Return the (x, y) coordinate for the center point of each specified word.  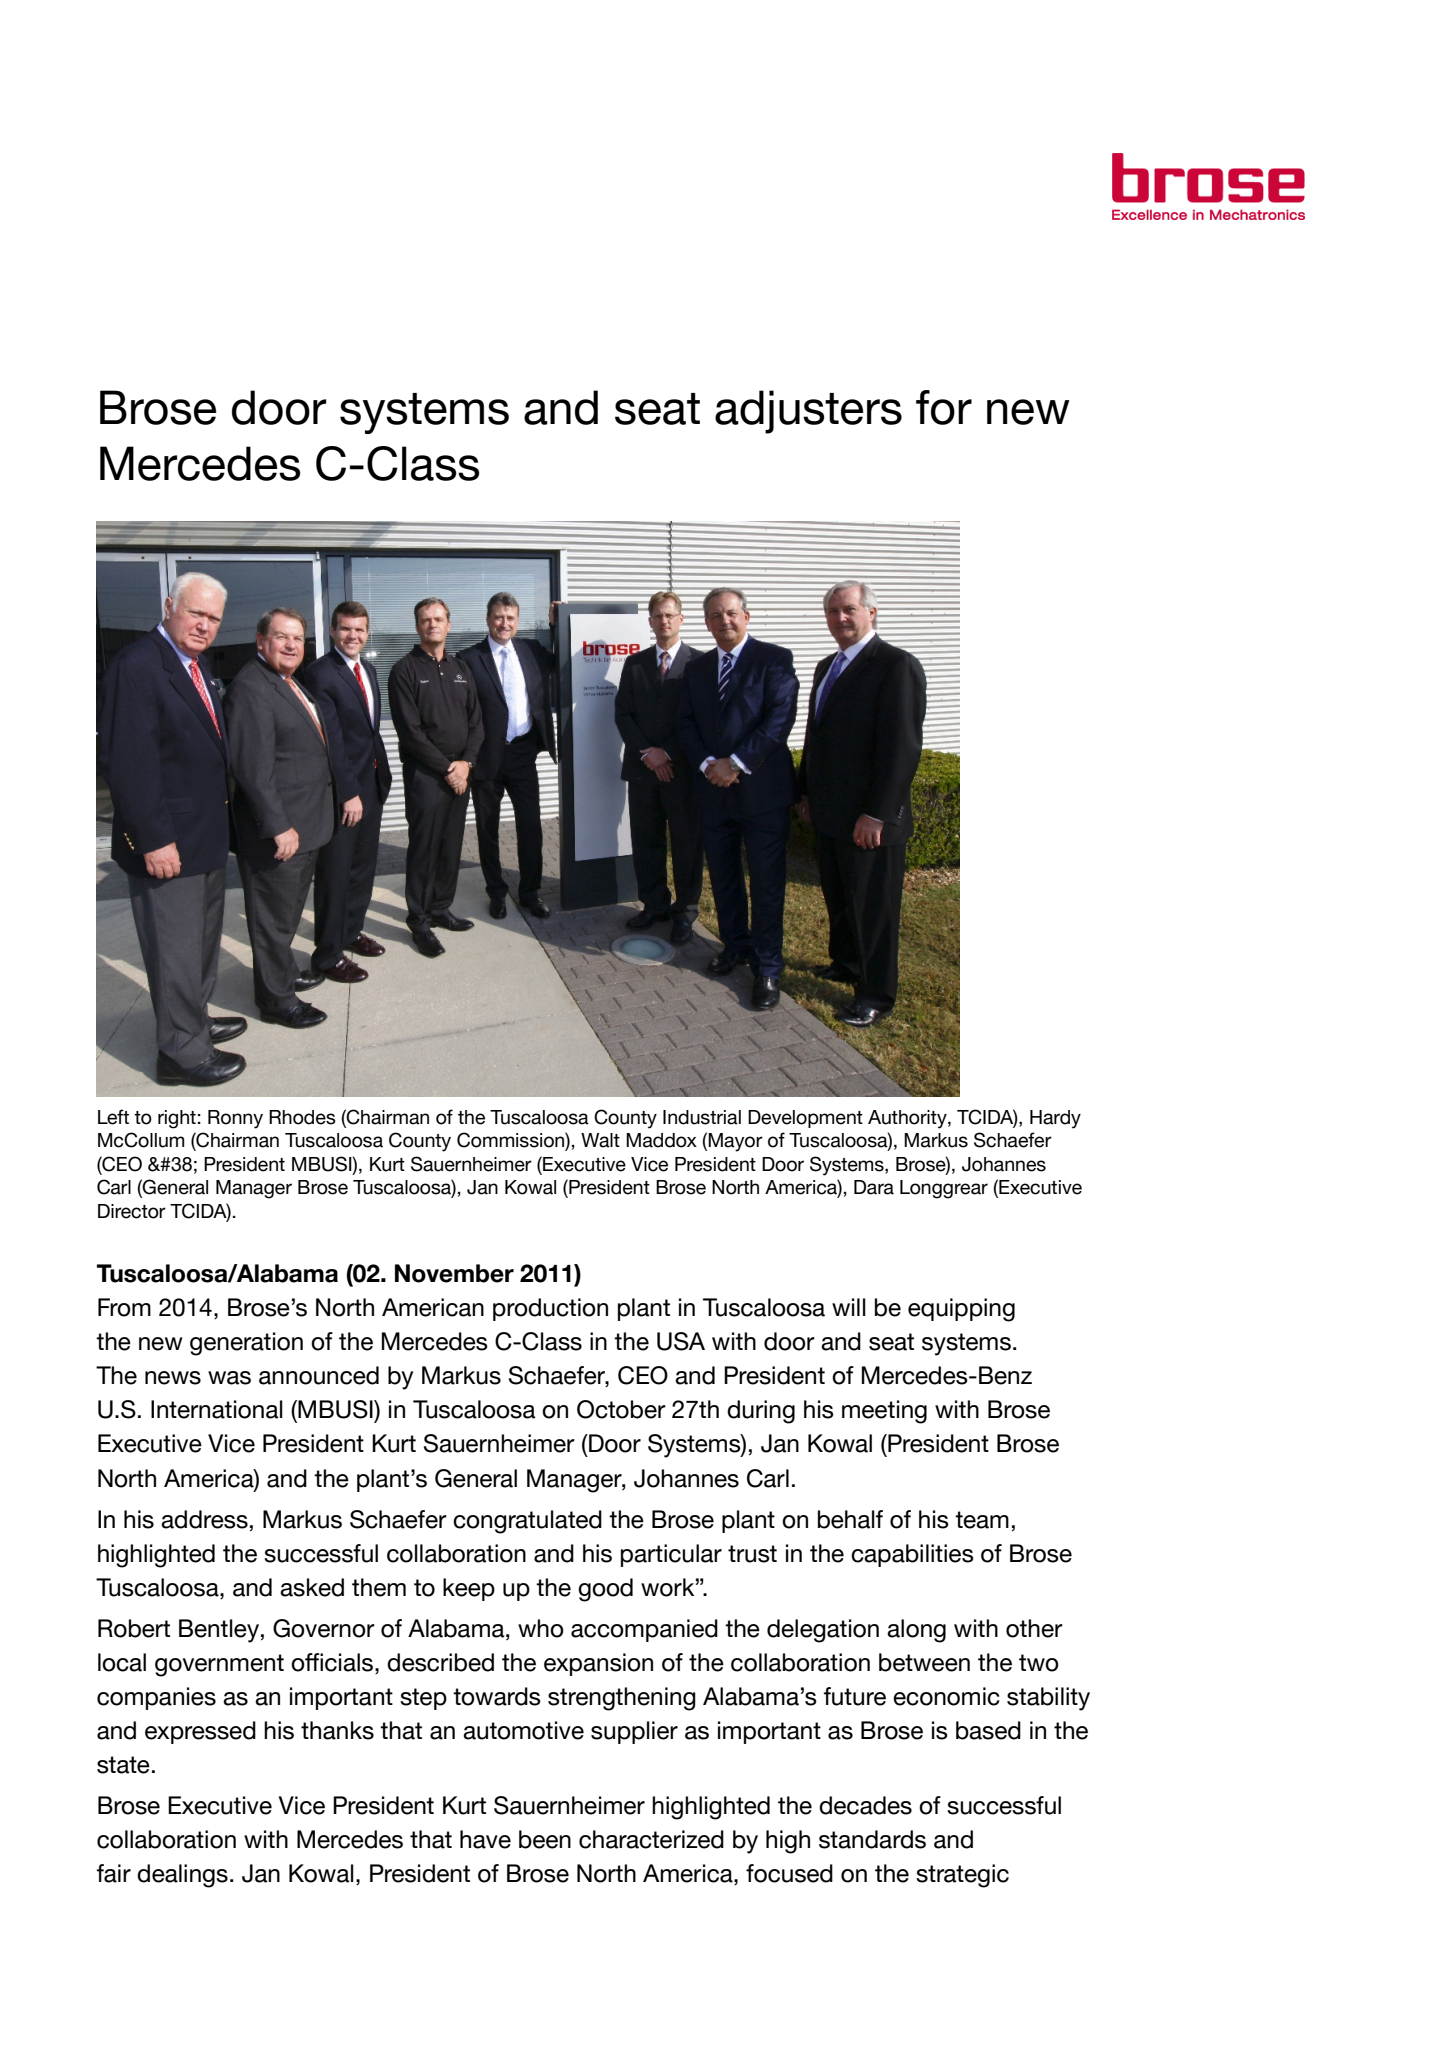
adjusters (808, 412)
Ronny (235, 1119)
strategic (962, 1876)
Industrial (702, 1117)
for (944, 407)
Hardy (1055, 1119)
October (621, 1409)
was (229, 1378)
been (545, 1839)
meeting (884, 1412)
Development (805, 1119)
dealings (182, 1876)
